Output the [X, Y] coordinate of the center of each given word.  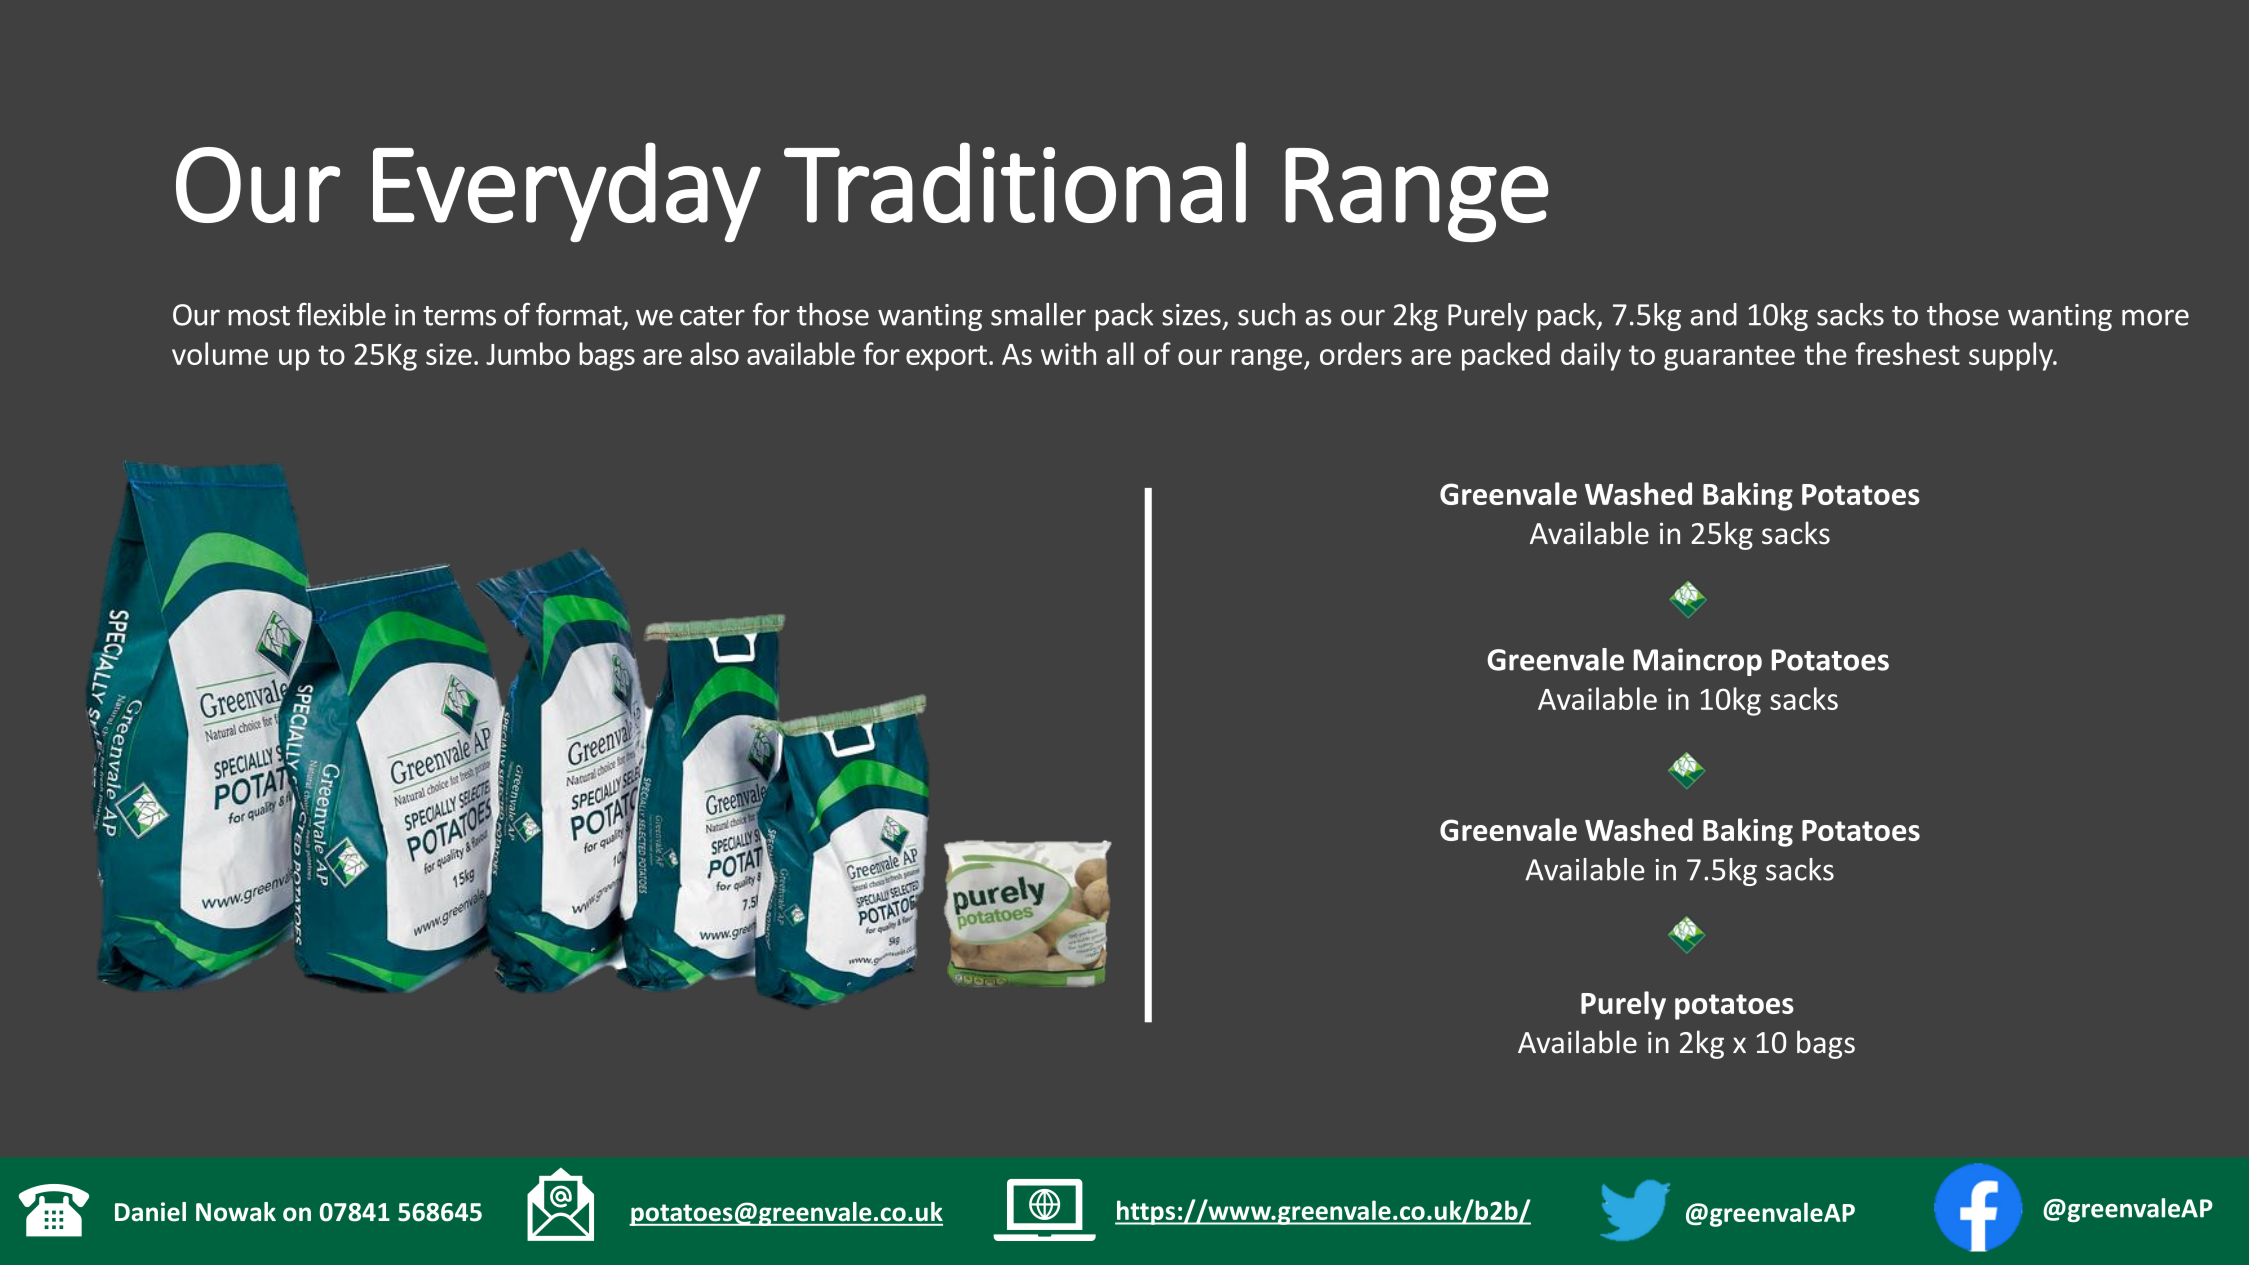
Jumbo [528, 353]
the [1825, 353]
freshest [1907, 353]
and [1714, 314]
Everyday [567, 192]
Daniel [150, 1212]
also [714, 353]
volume [220, 353]
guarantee [1729, 358]
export [946, 358]
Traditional [1015, 182]
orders [1361, 353]
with [1068, 353]
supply [2012, 356]
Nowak [236, 1212]
